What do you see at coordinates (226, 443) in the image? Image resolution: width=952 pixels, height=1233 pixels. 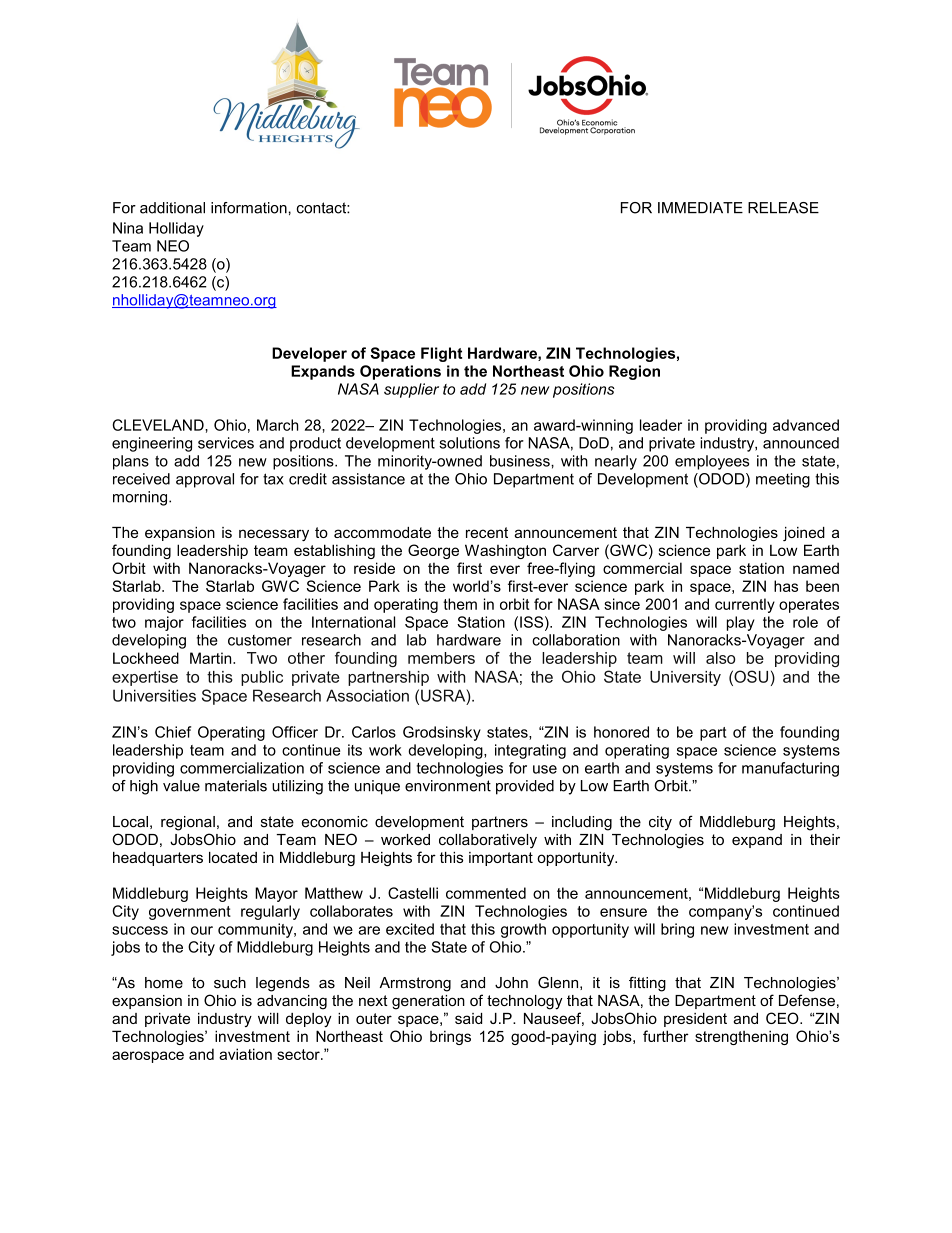 I see `services` at bounding box center [226, 443].
